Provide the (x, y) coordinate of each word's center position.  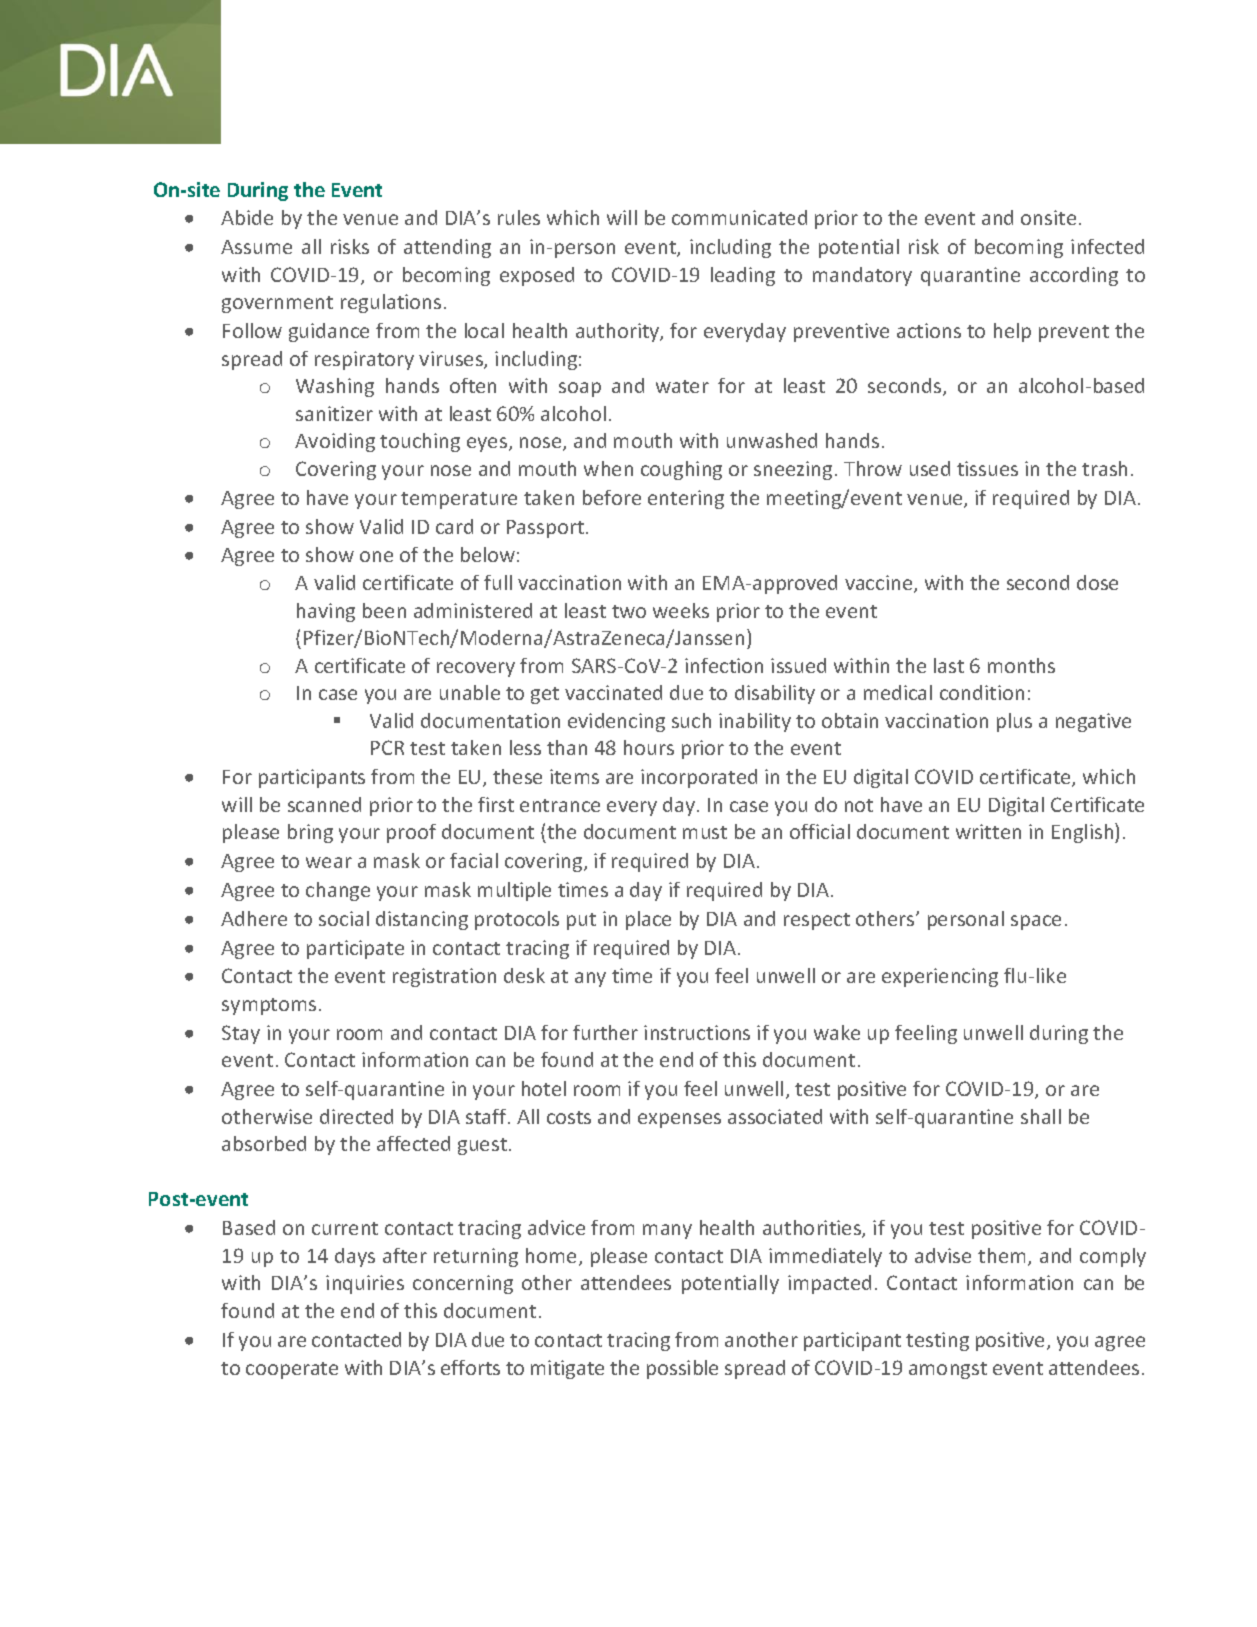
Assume (256, 247)
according (1074, 276)
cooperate (292, 1370)
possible (682, 1369)
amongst (948, 1370)
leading (743, 276)
